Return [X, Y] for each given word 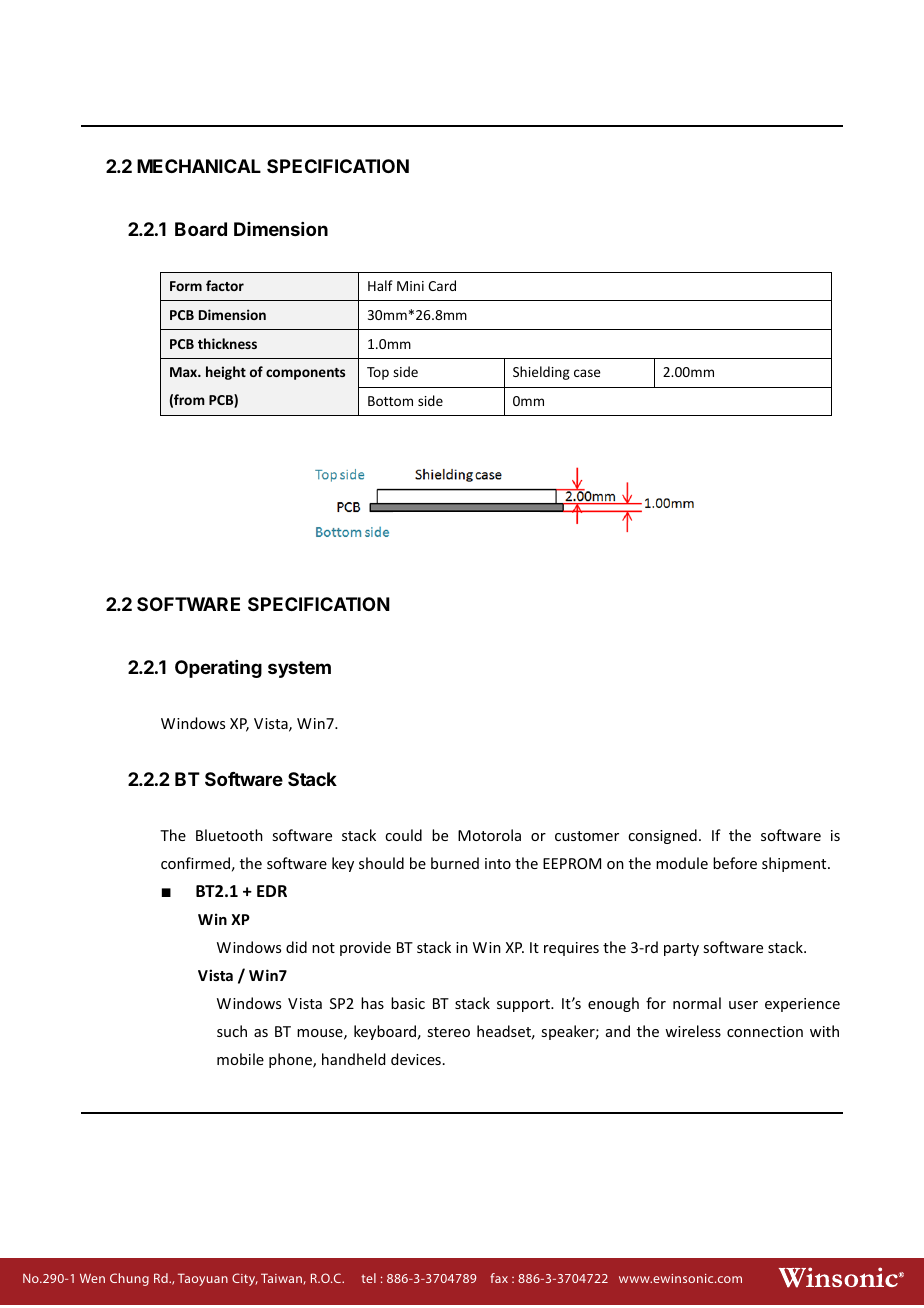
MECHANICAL [199, 166]
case [587, 373]
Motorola [489, 835]
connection [765, 1031]
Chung [129, 1279]
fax [499, 1278]
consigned [662, 836]
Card [442, 285]
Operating [218, 669]
